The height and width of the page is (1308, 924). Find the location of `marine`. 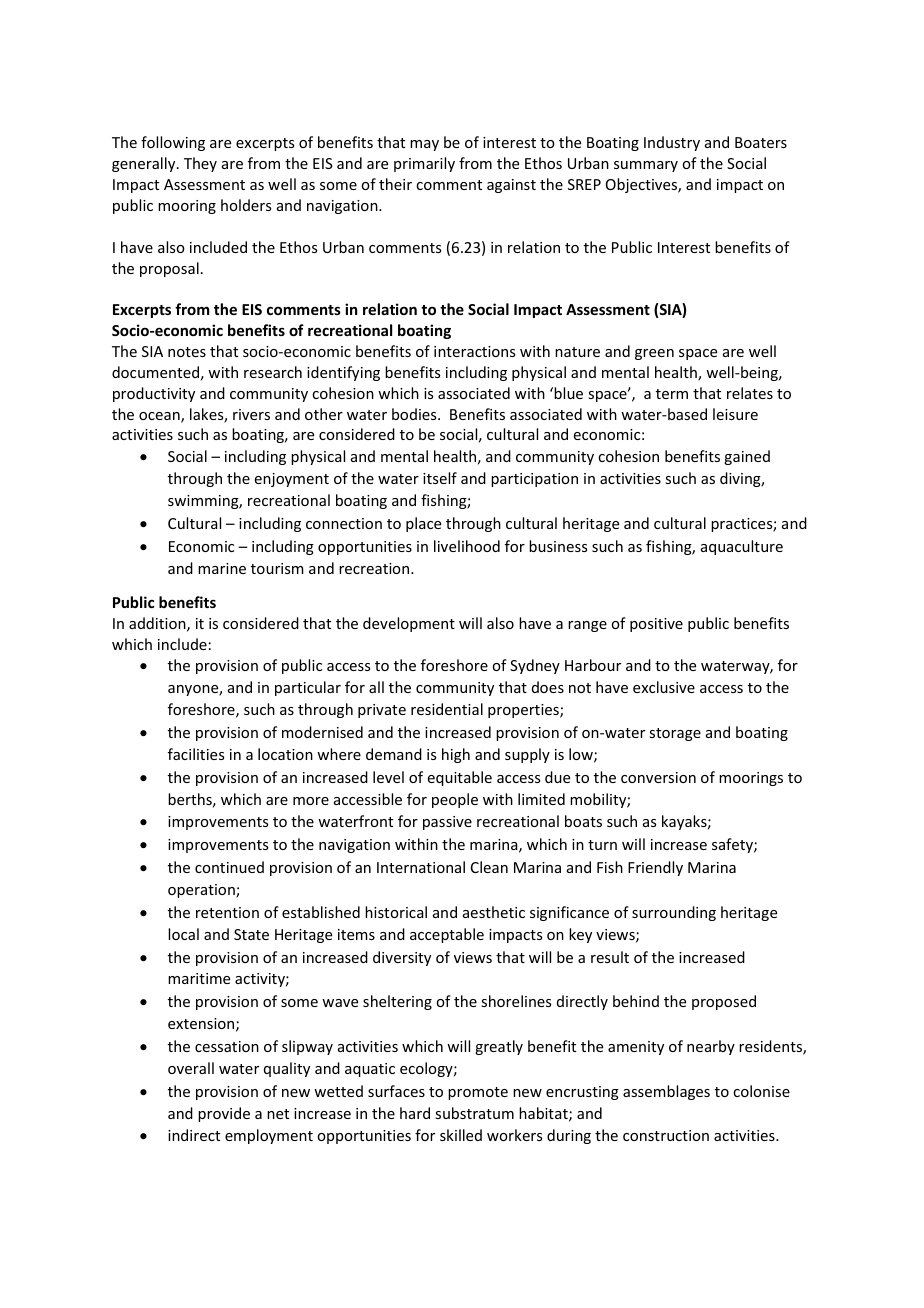

marine is located at coordinates (222, 568).
